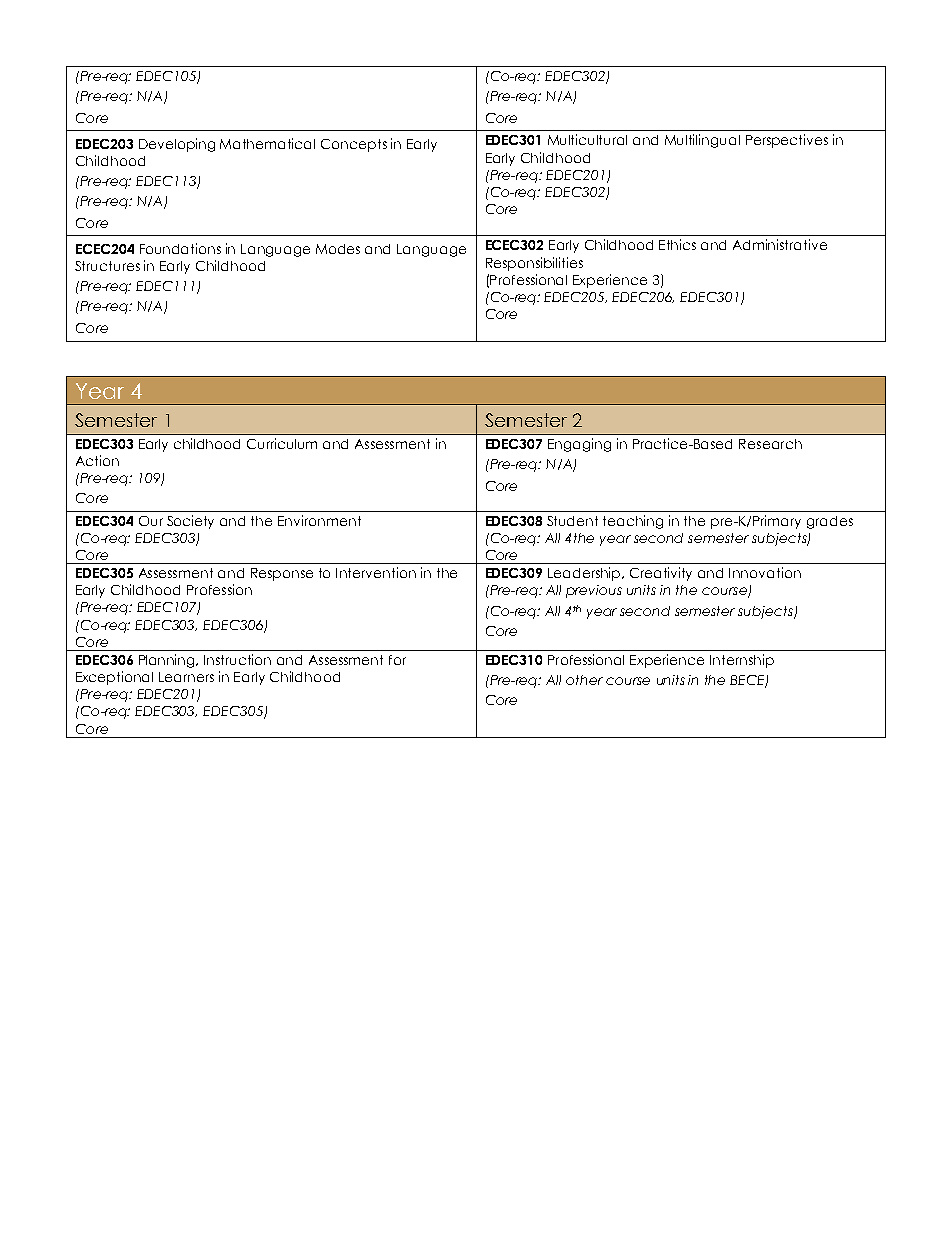  I want to click on Society, so click(190, 522).
